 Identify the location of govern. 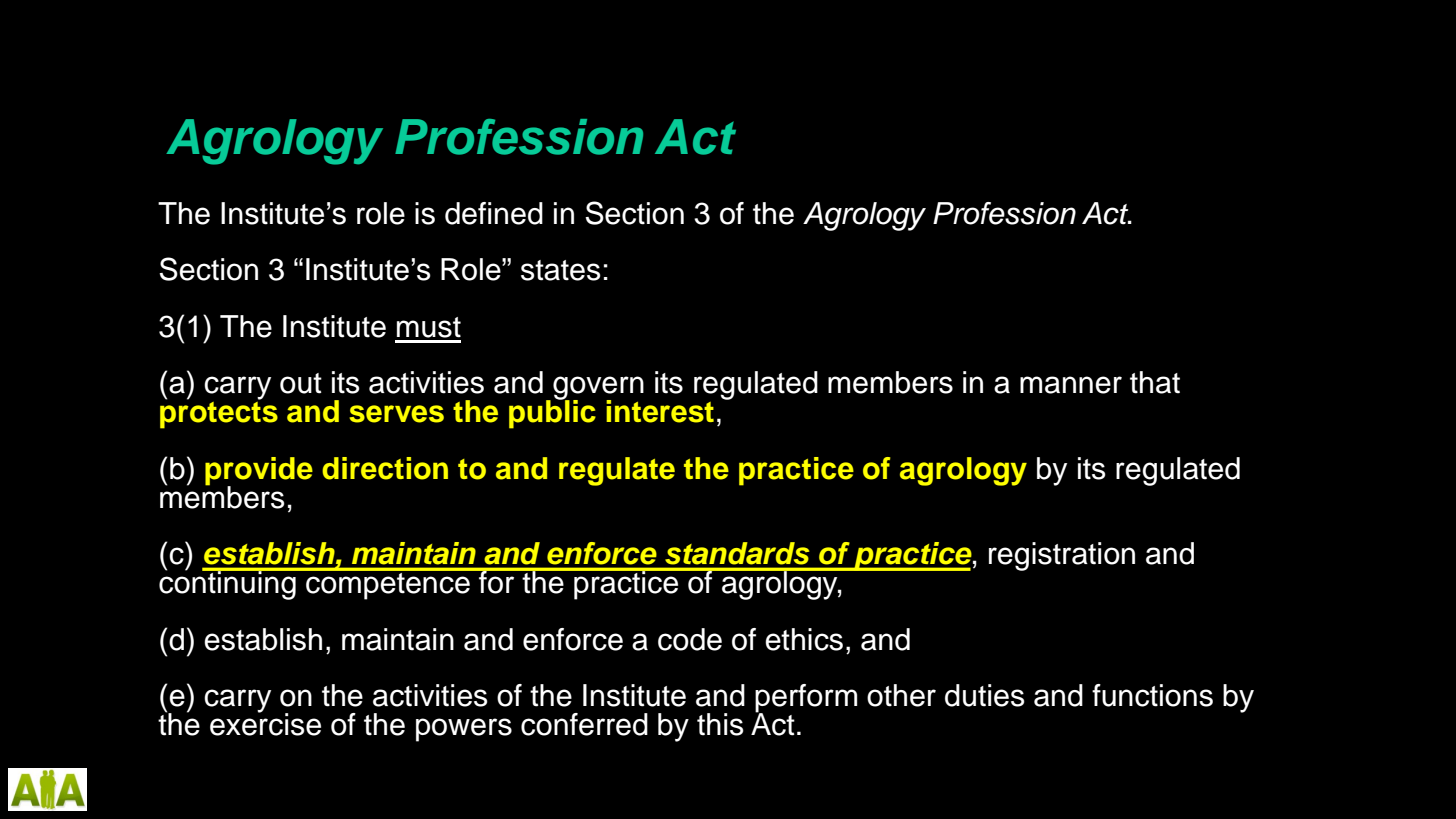
(598, 389).
